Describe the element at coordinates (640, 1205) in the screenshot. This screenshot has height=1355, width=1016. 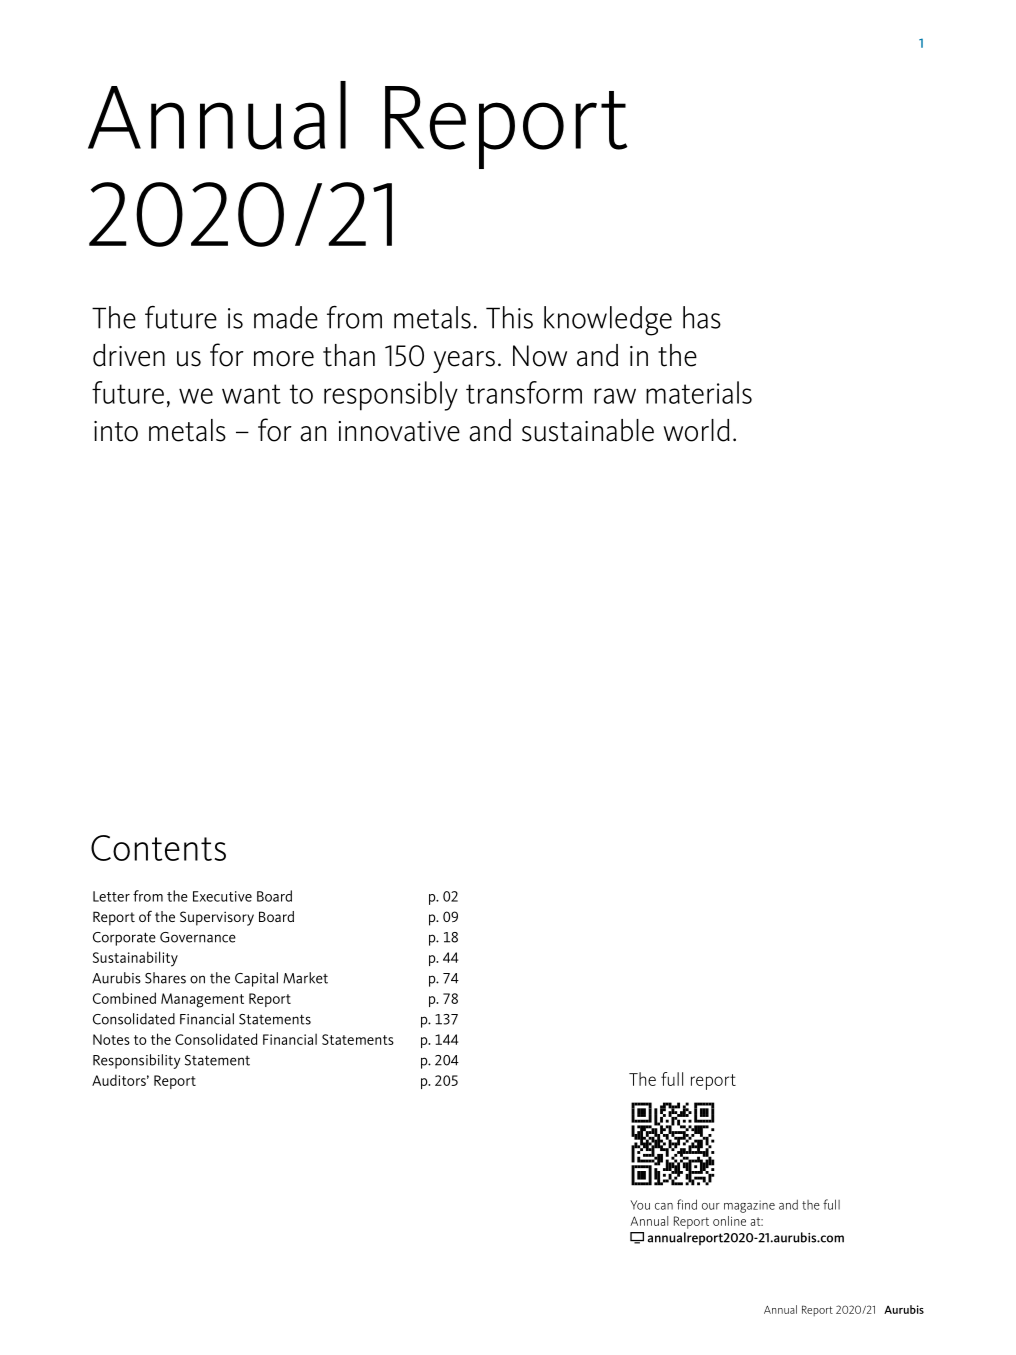
I see `You` at that location.
